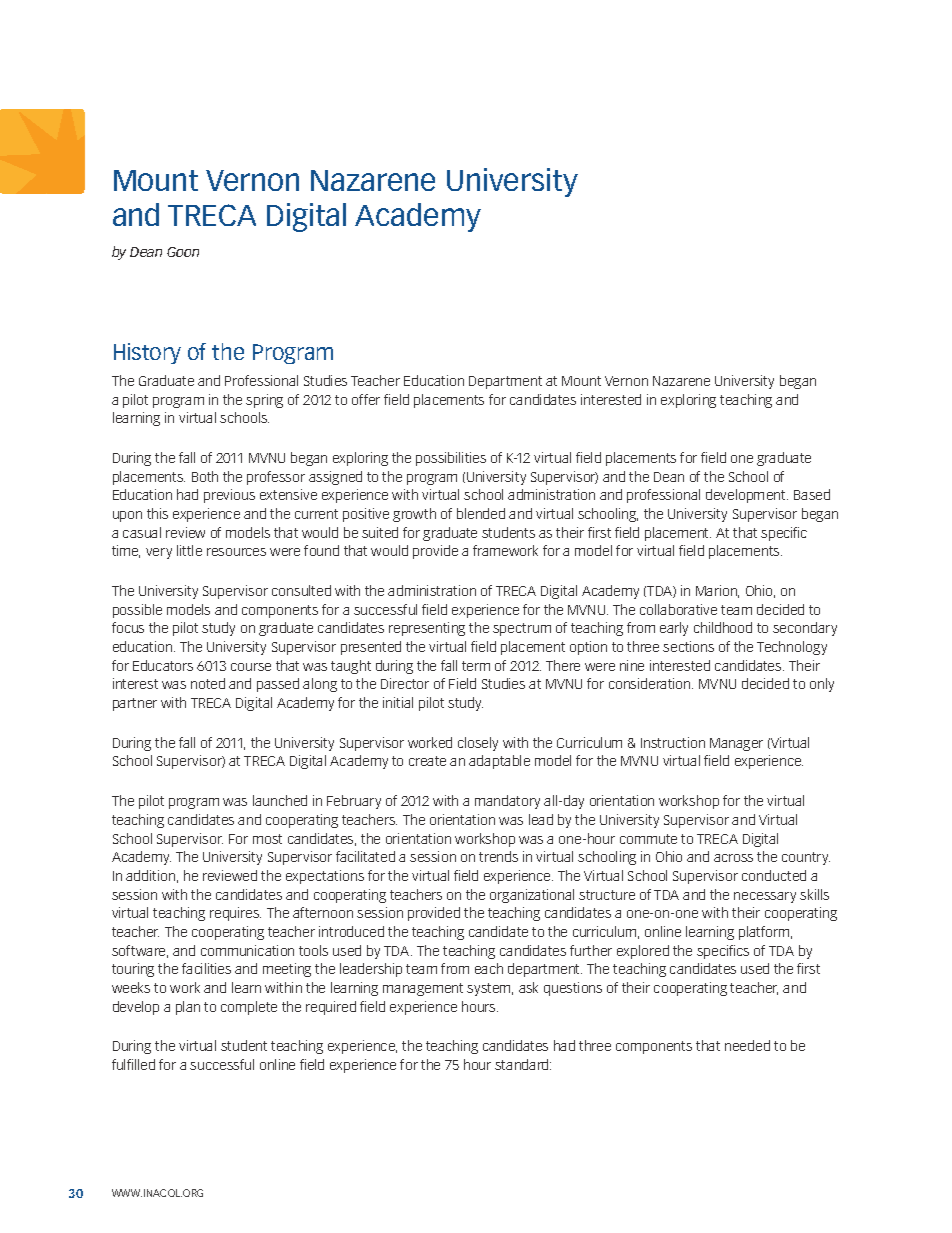 This screenshot has width=952, height=1233. Describe the element at coordinates (812, 494) in the screenshot. I see `Based` at that location.
